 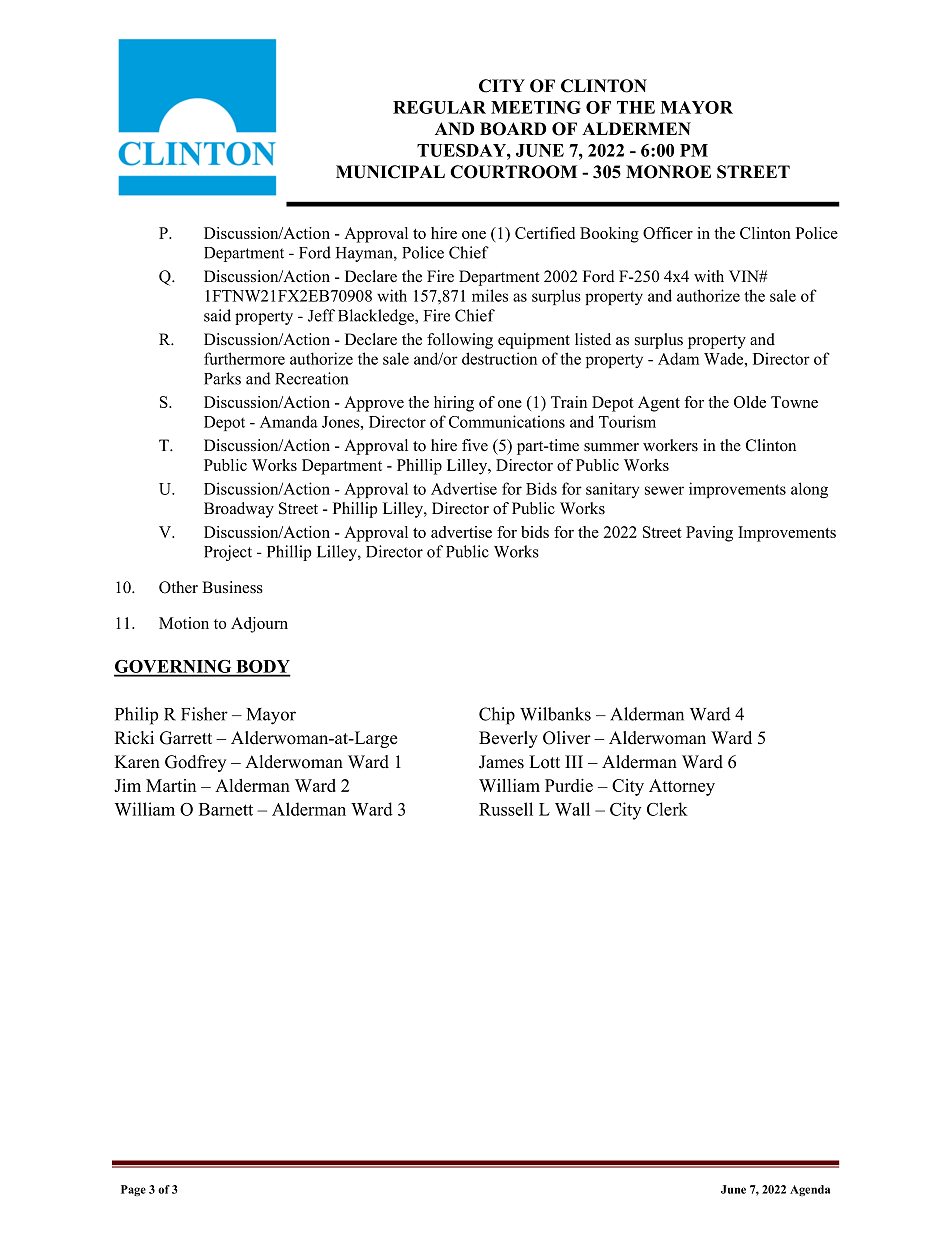 What do you see at coordinates (506, 809) in the screenshot?
I see `Russell` at bounding box center [506, 809].
